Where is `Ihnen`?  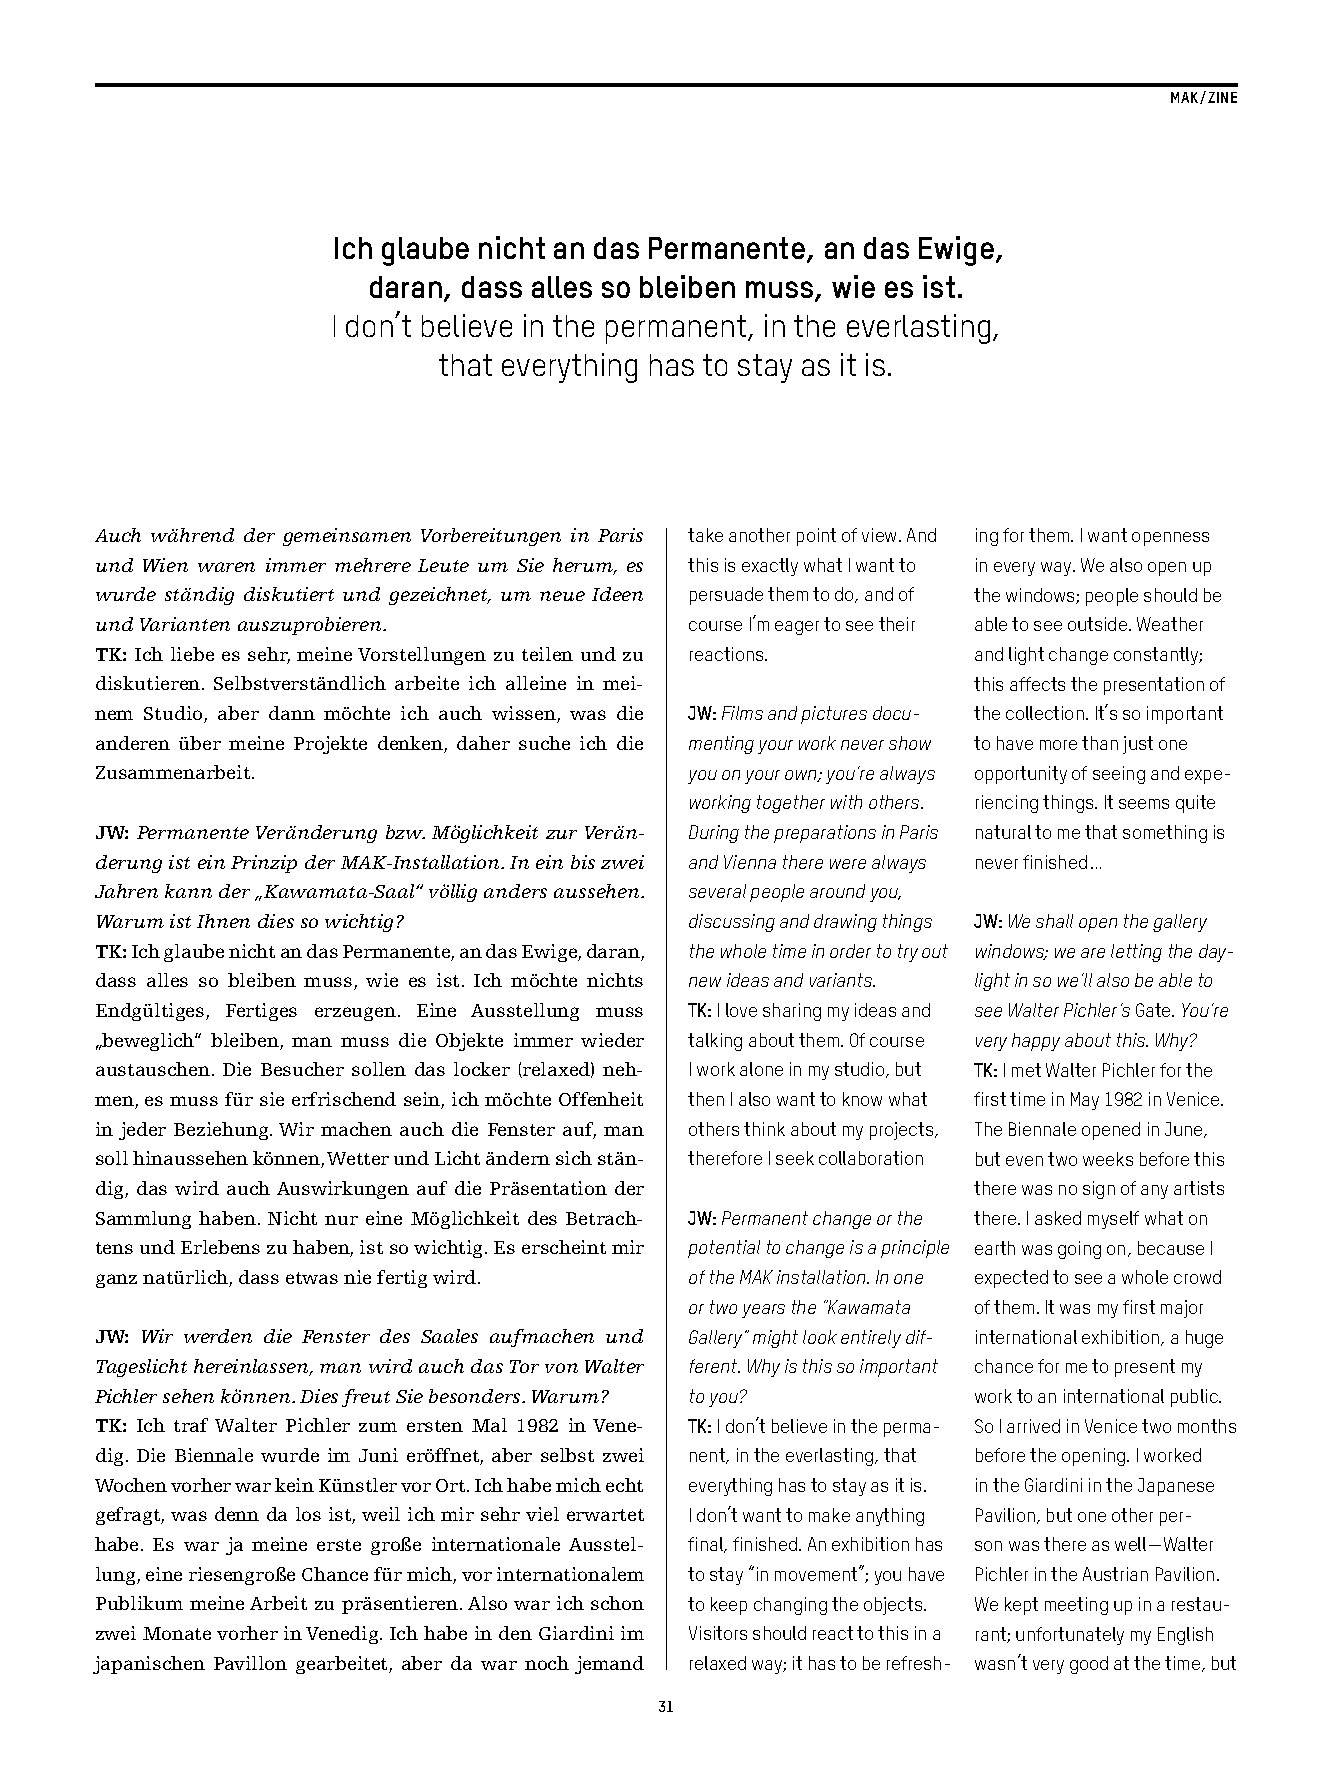 Ihnen is located at coordinates (223, 921).
